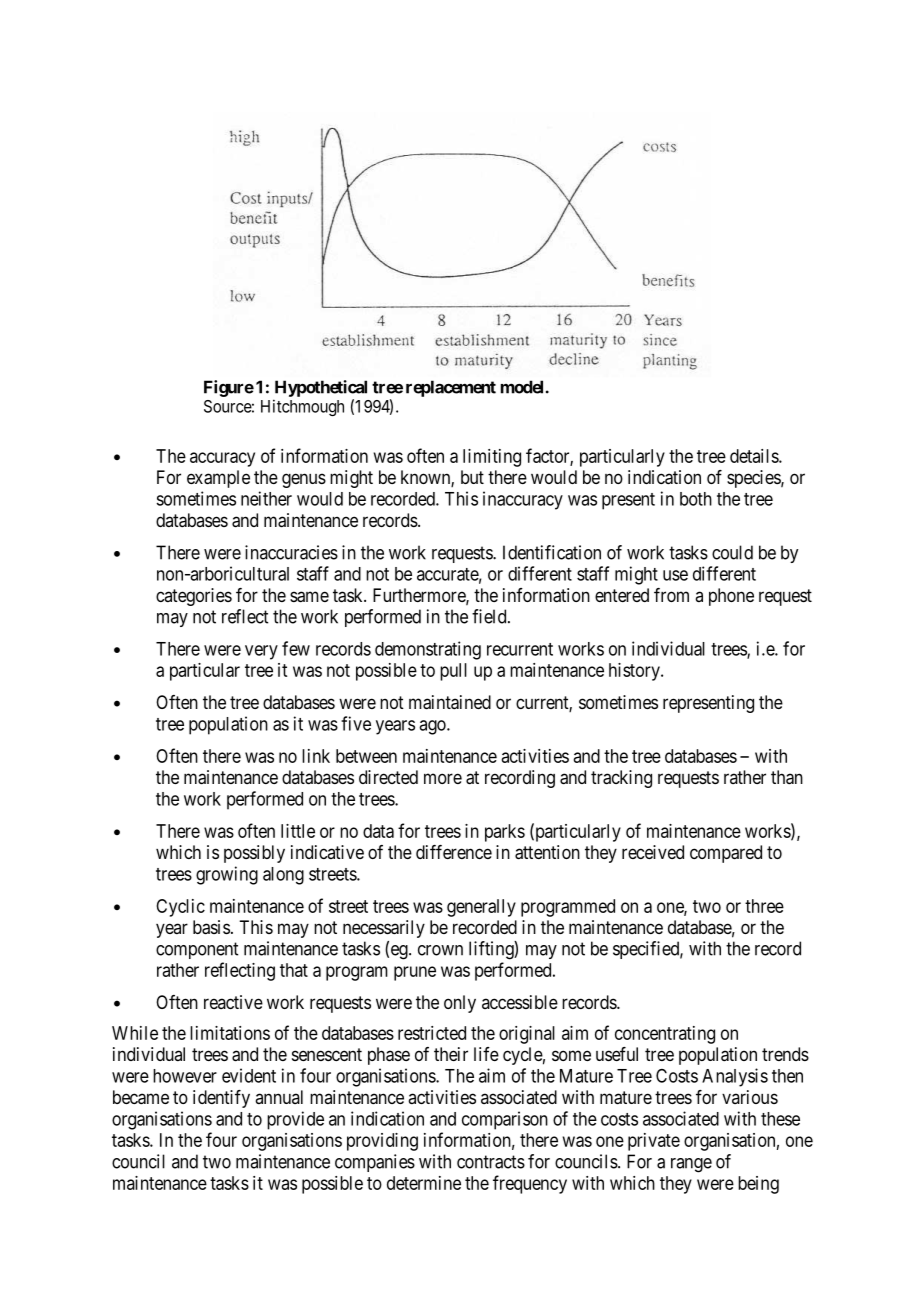  Describe the element at coordinates (755, 456) in the page. I see `details` at that location.
